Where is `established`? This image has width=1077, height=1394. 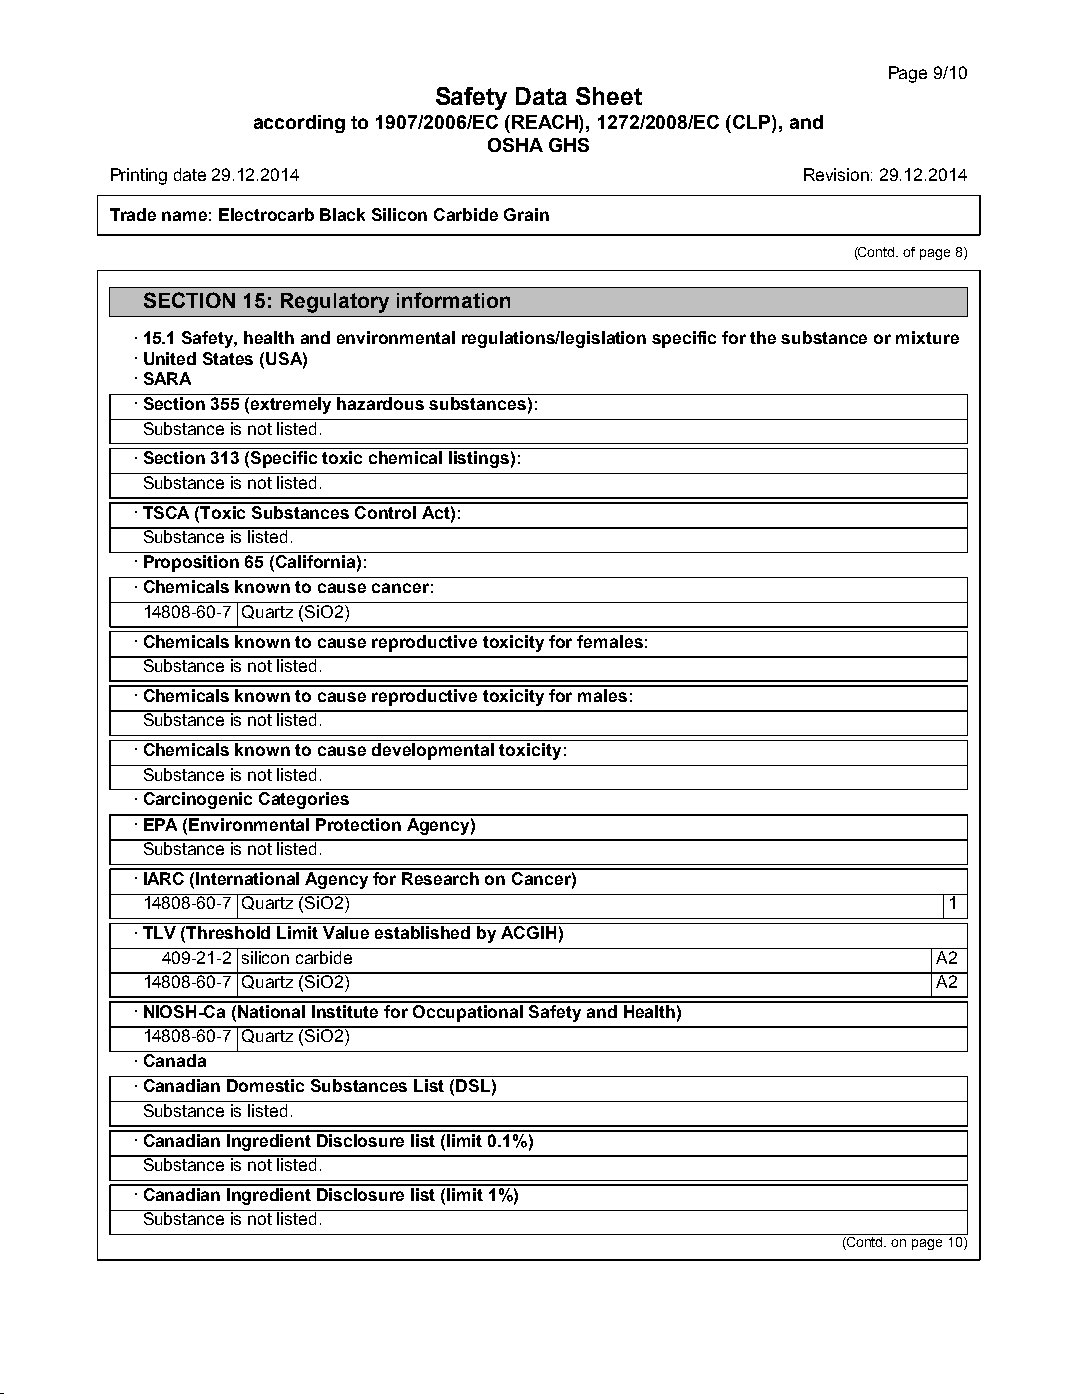
established is located at coordinates (422, 932).
